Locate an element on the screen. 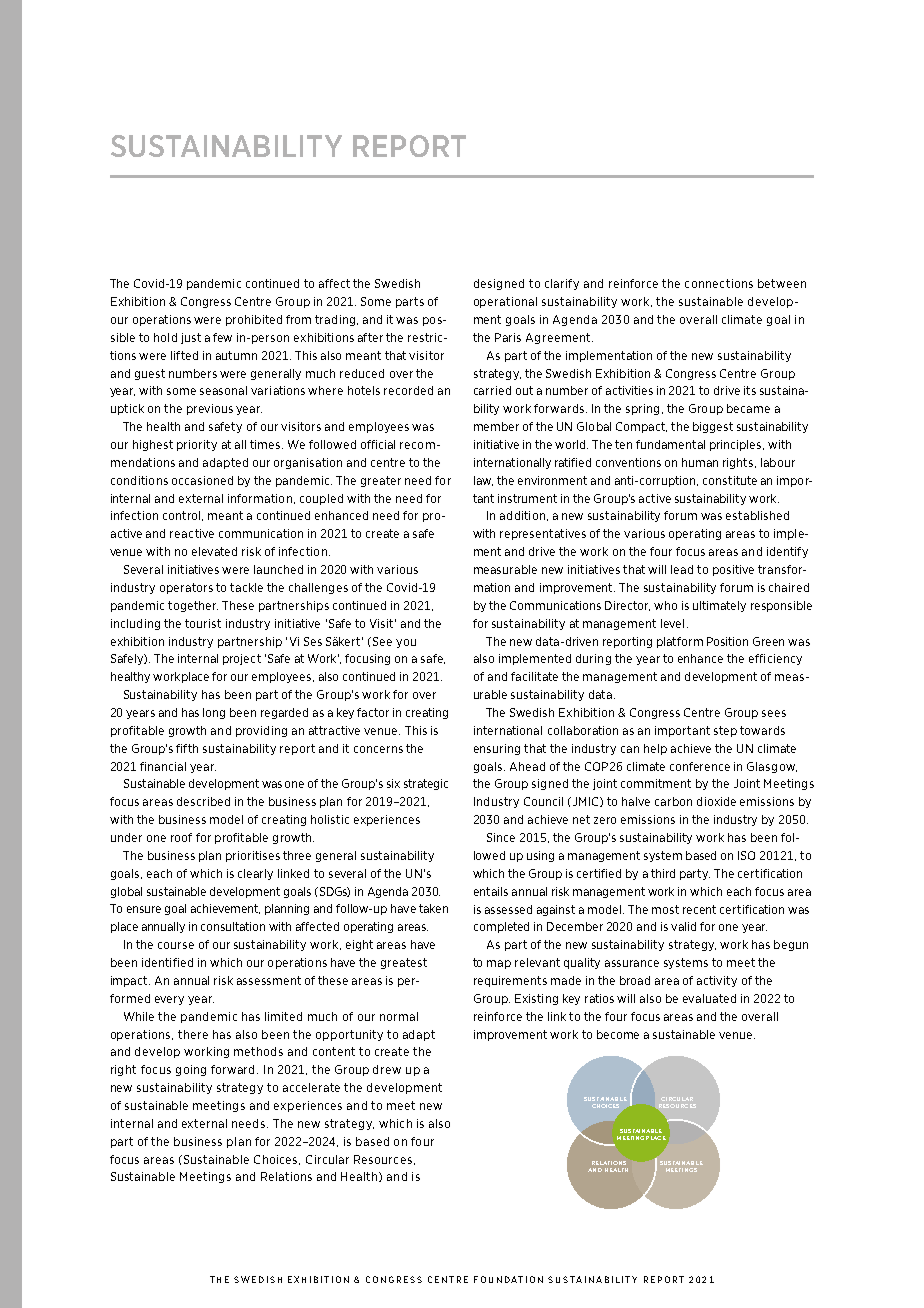 The width and height of the screenshot is (924, 1308). long is located at coordinates (214, 713).
